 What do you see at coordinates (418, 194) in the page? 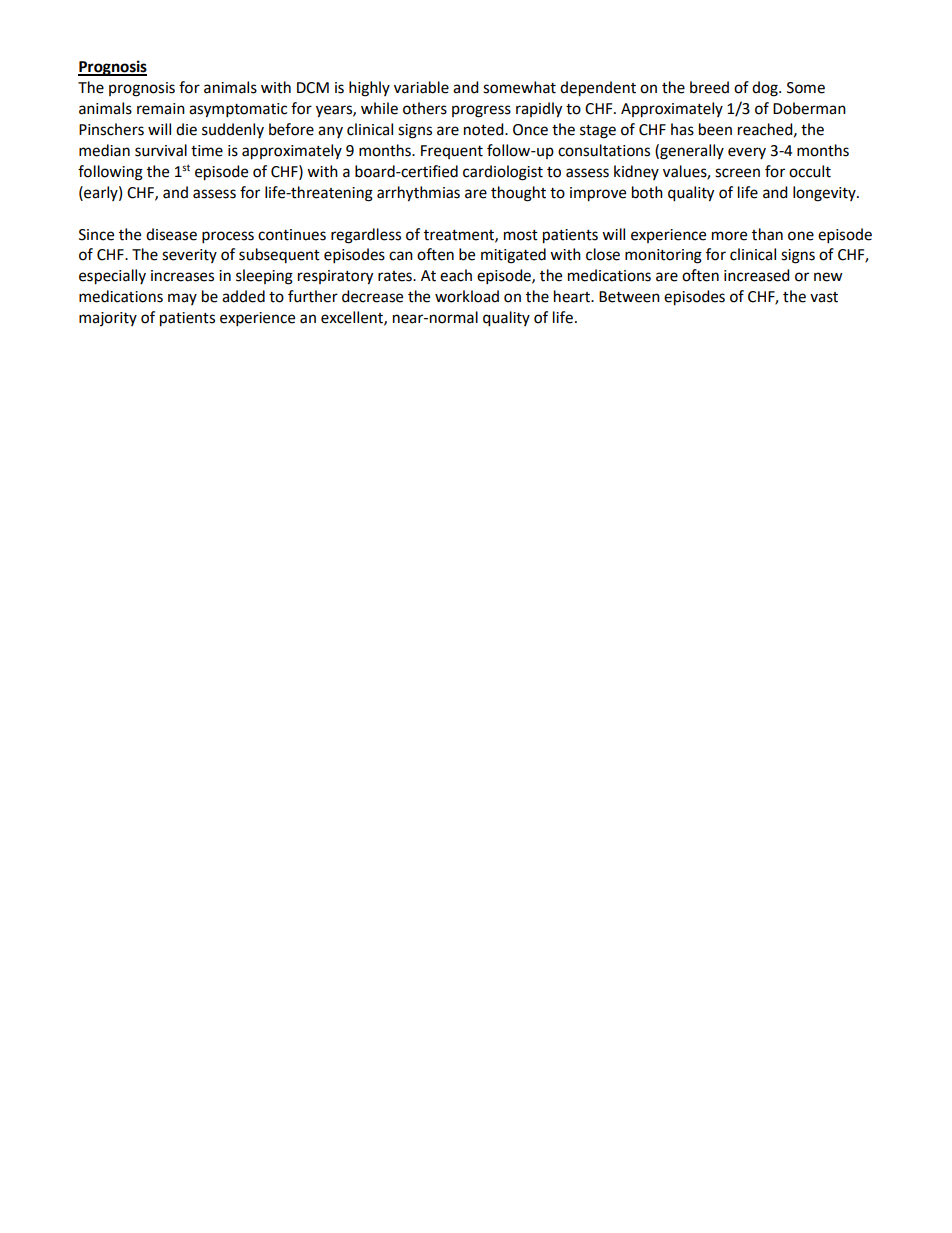
I see `arrhythmias` at bounding box center [418, 194].
